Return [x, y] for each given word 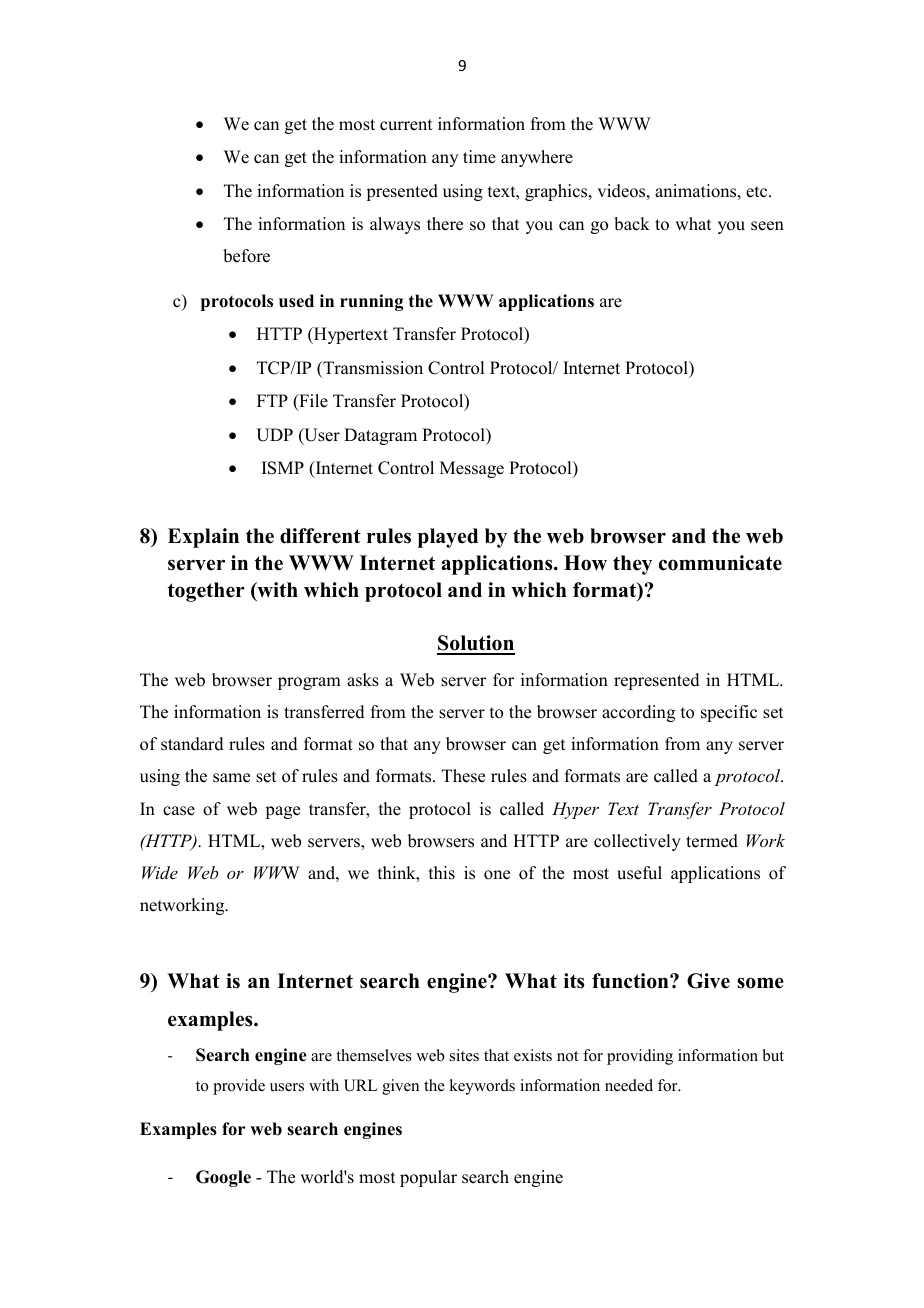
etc [758, 192]
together [206, 592]
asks [363, 680]
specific [729, 713]
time [479, 157]
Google [223, 1178]
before [246, 256]
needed [629, 1085]
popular [428, 1178]
